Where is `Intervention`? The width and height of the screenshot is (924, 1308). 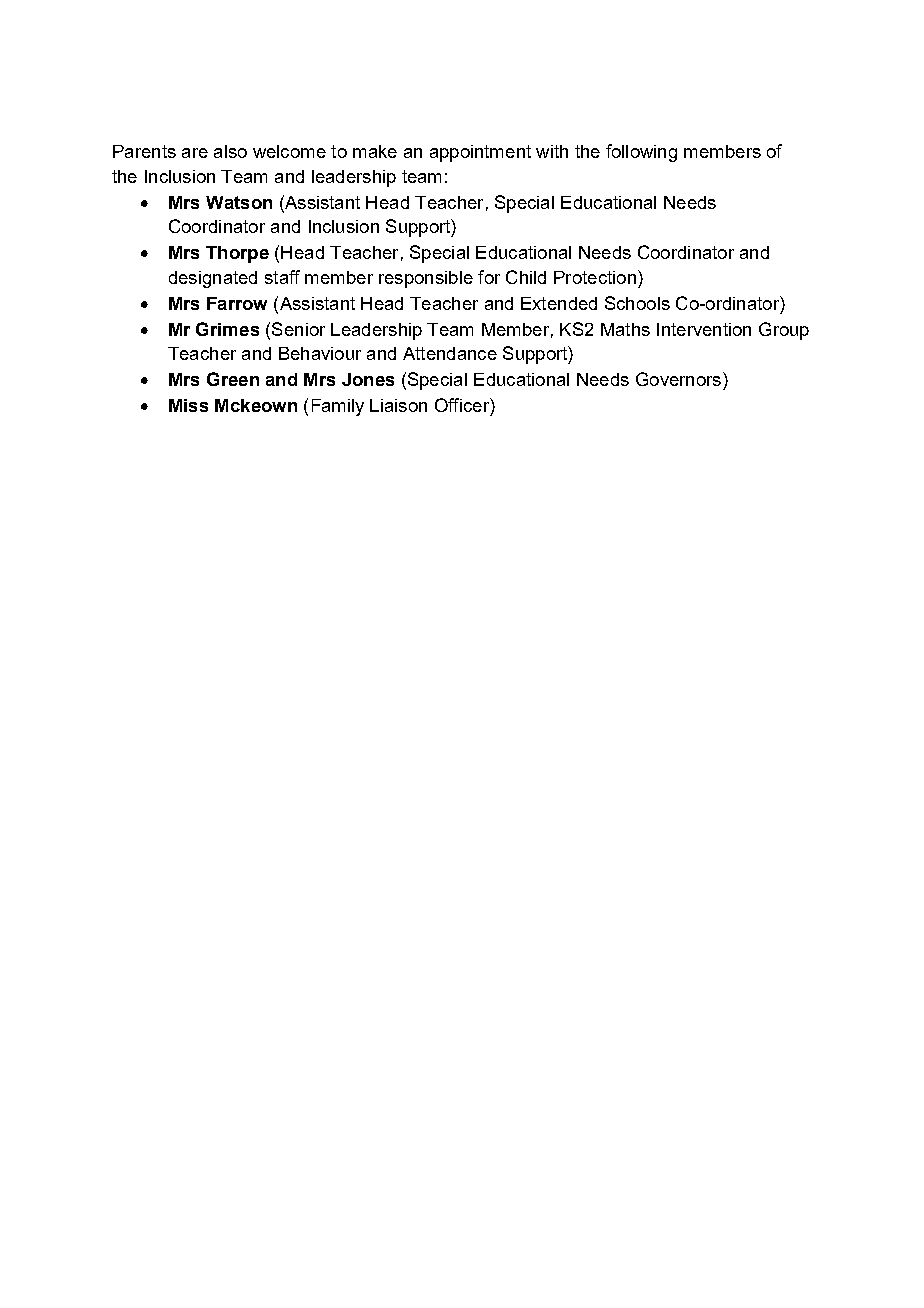 Intervention is located at coordinates (704, 329).
